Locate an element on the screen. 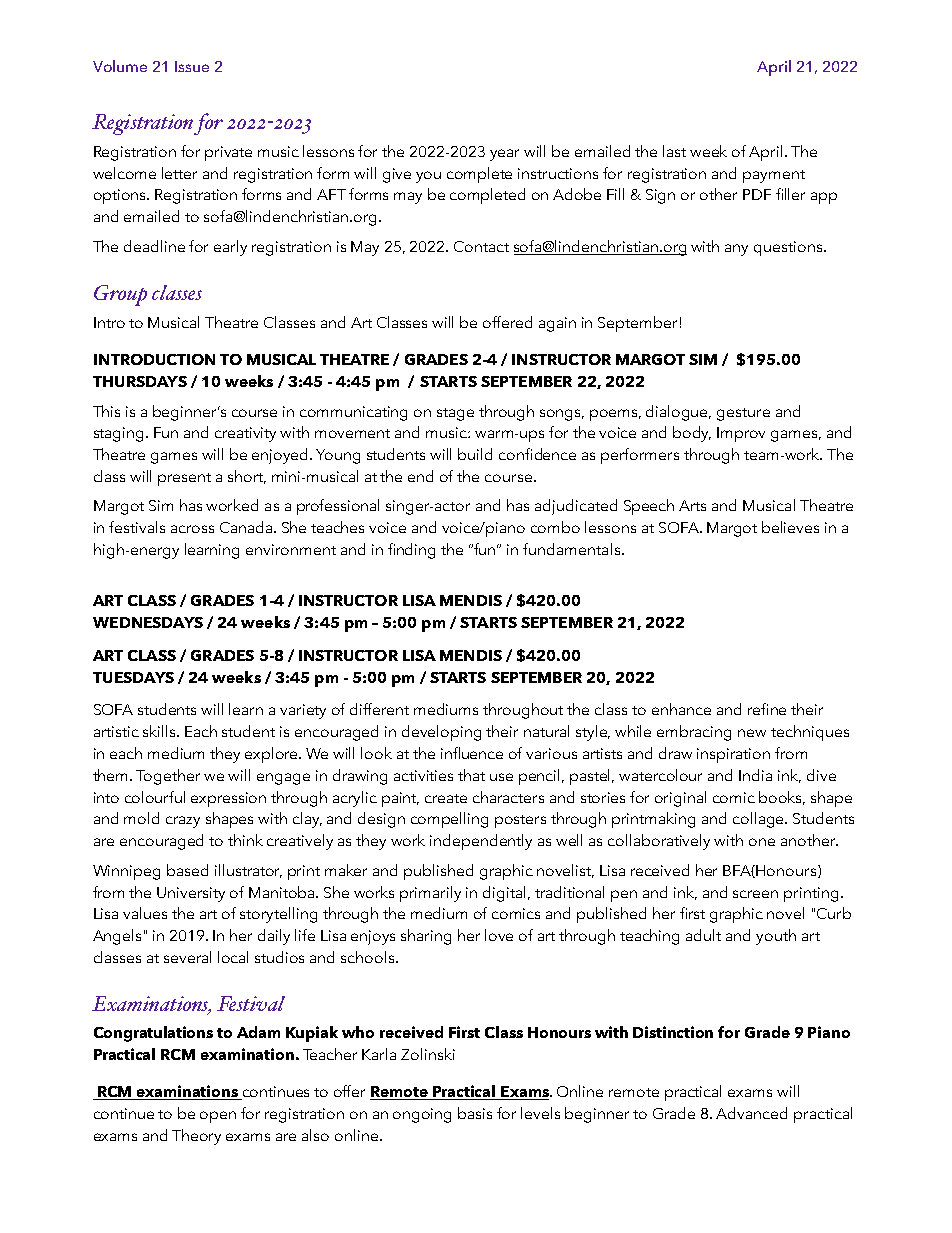 This screenshot has width=952, height=1233. Advanced is located at coordinates (751, 1113).
